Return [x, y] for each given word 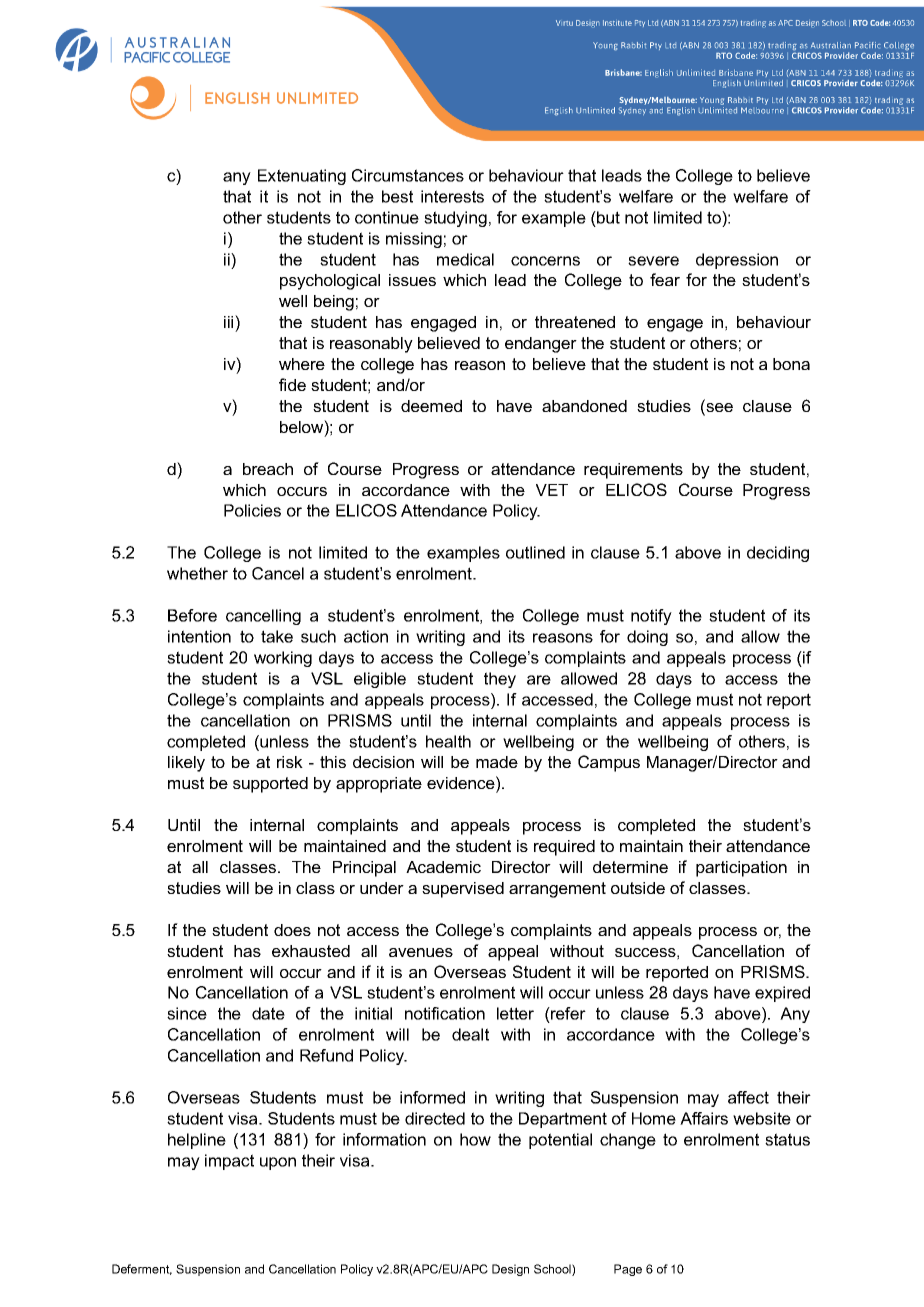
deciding [778, 554]
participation [741, 869]
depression [737, 261]
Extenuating [302, 177]
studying [455, 219]
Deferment [142, 1269]
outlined [535, 552]
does [292, 930]
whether [197, 573]
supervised [463, 890]
